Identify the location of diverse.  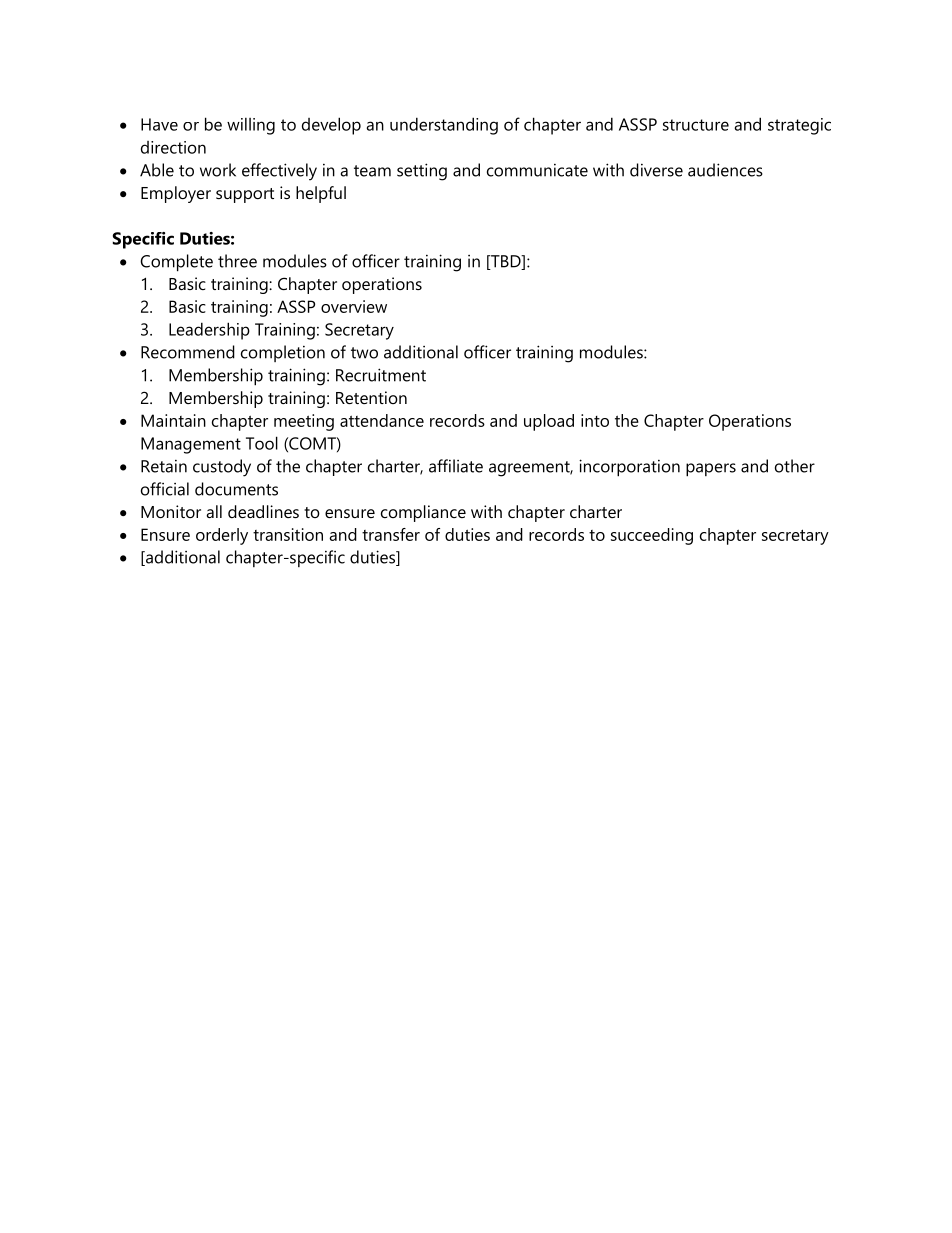
(656, 170).
